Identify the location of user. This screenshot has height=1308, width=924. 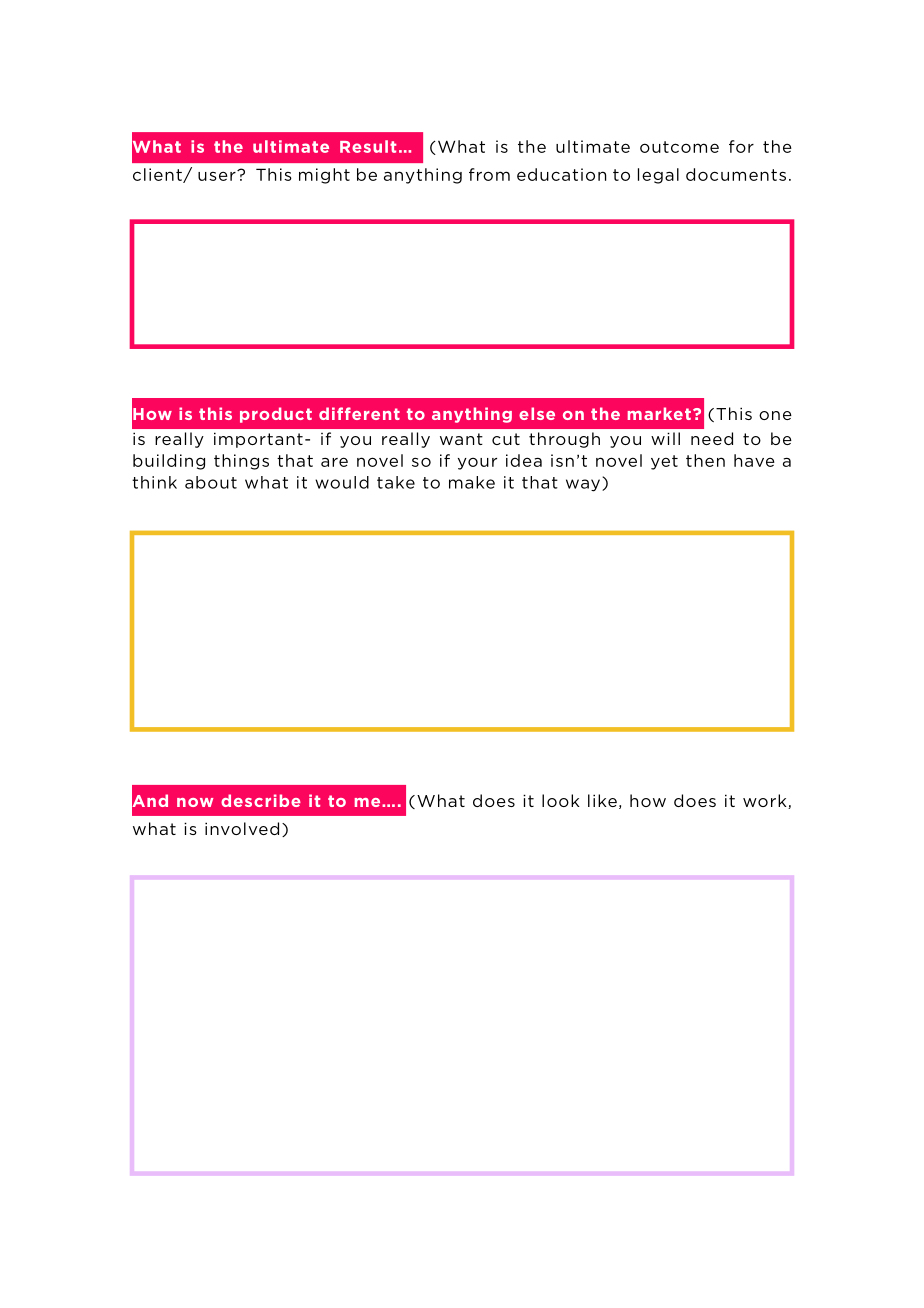
(218, 175).
